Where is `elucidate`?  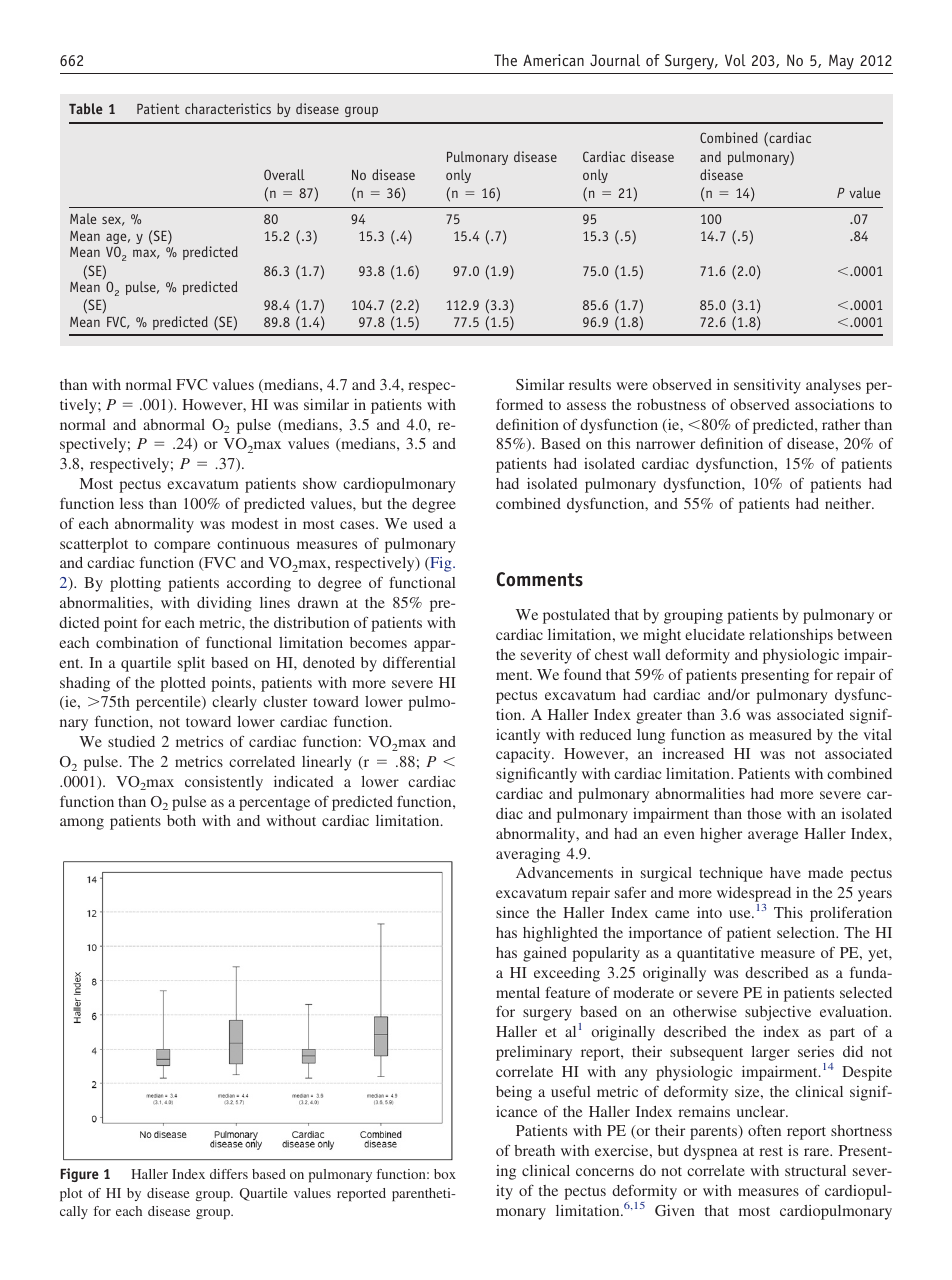
elucidate is located at coordinates (715, 634).
